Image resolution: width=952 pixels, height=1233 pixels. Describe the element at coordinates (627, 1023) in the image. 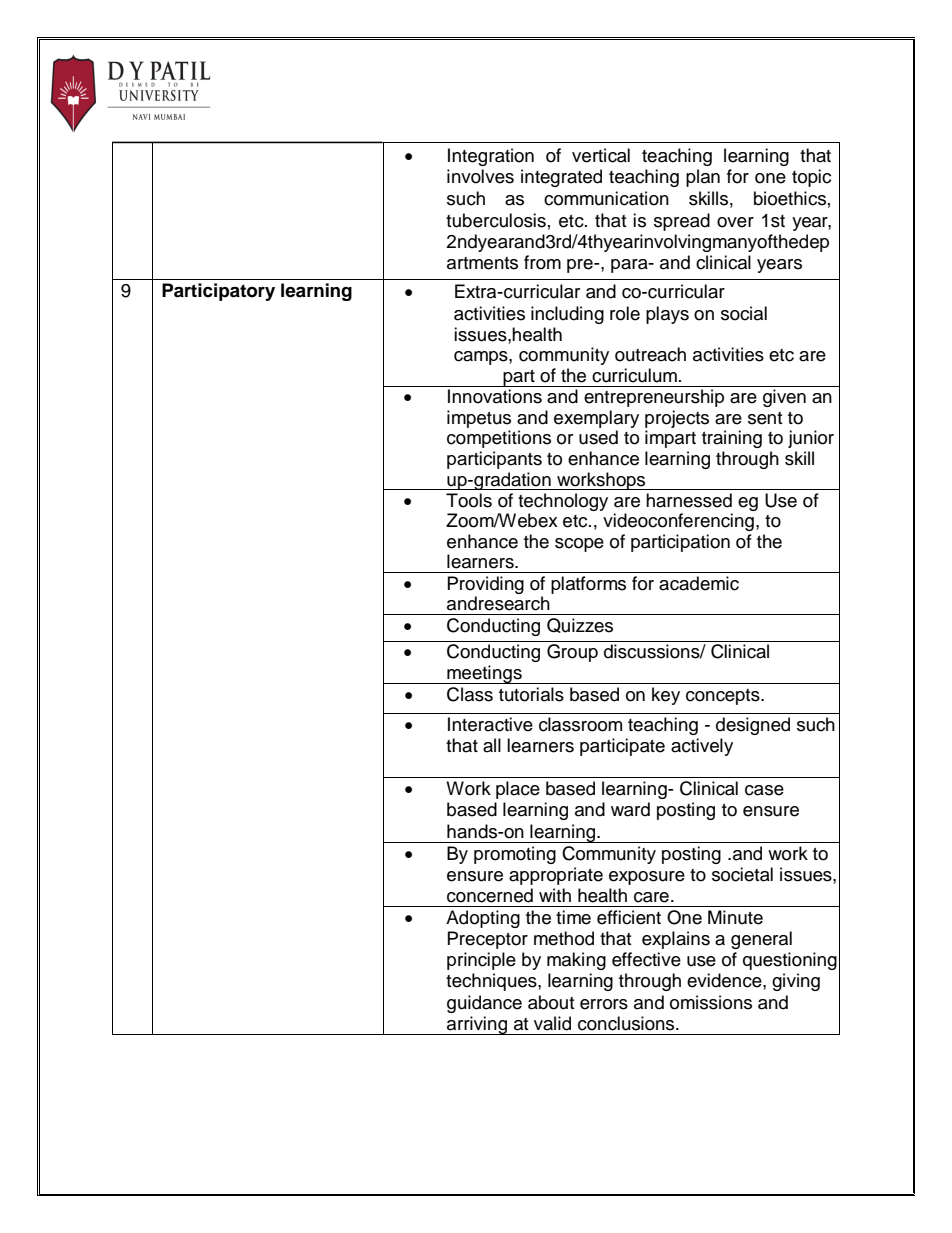

I see `conclusions` at that location.
